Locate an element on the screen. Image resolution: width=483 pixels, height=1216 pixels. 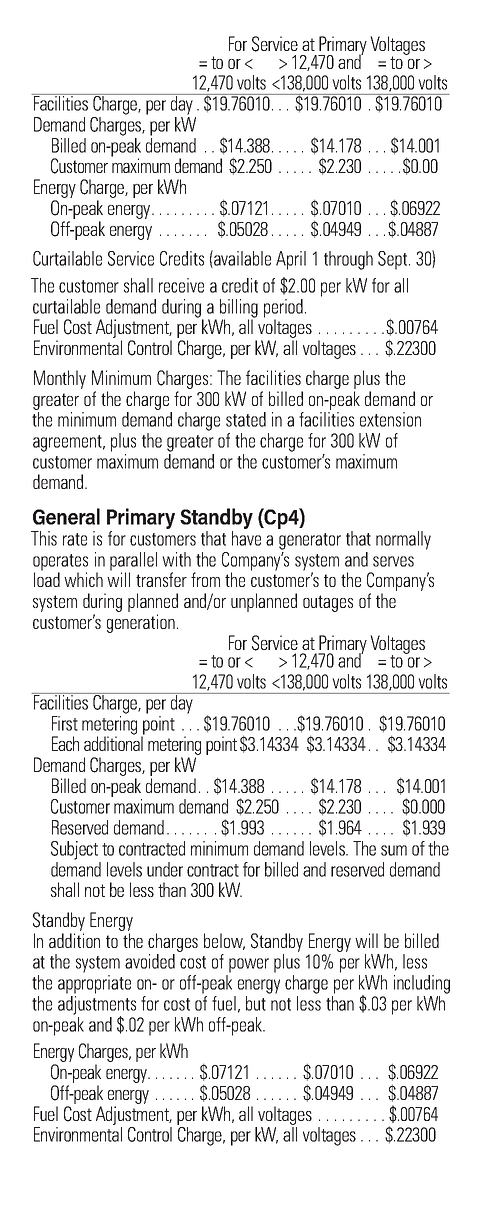
generation is located at coordinates (141, 623).
